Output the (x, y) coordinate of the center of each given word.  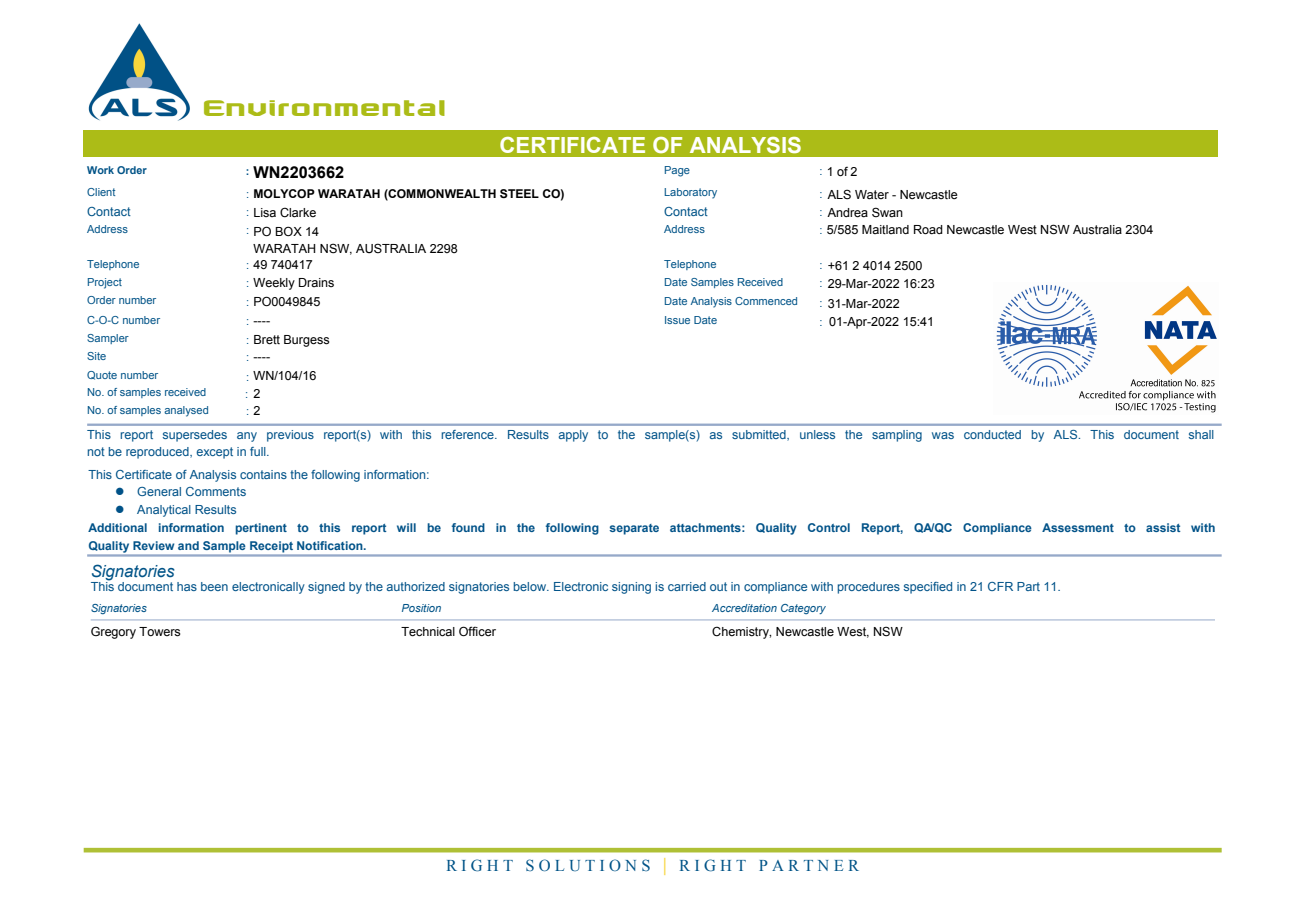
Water (872, 195)
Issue (677, 320)
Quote (102, 375)
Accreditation (744, 608)
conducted (992, 434)
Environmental (324, 108)
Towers (159, 632)
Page (677, 171)
